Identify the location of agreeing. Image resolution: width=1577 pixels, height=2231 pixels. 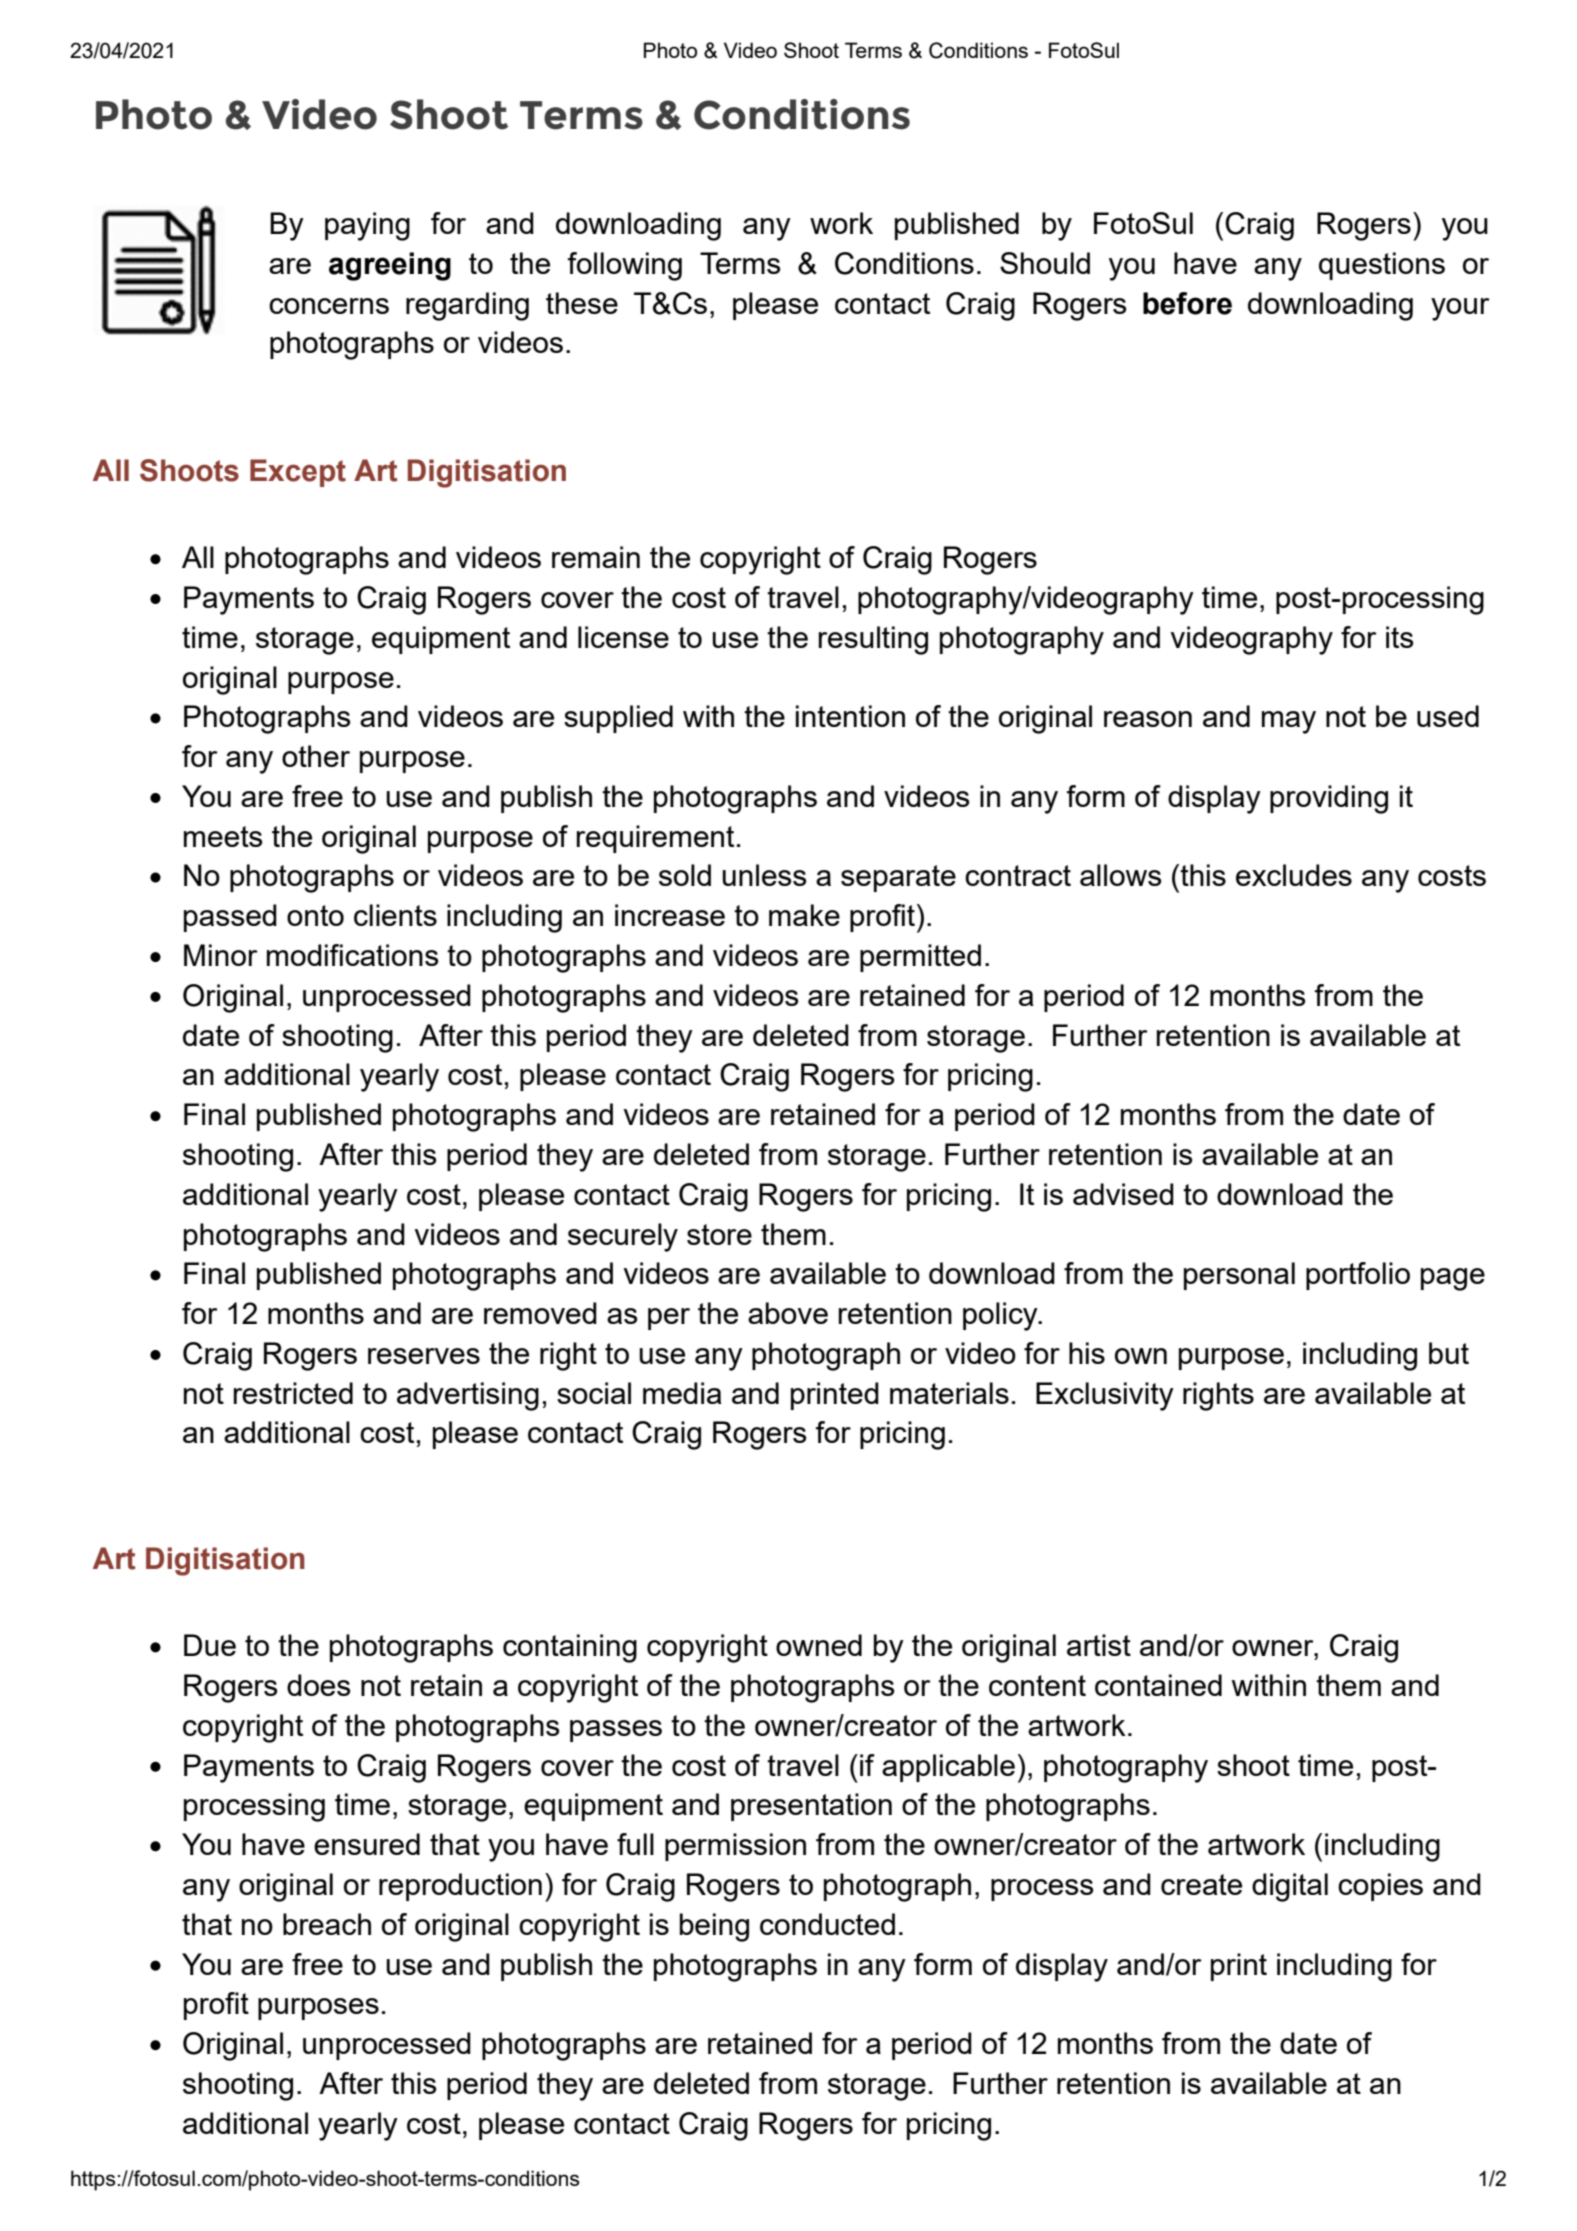
(390, 266).
